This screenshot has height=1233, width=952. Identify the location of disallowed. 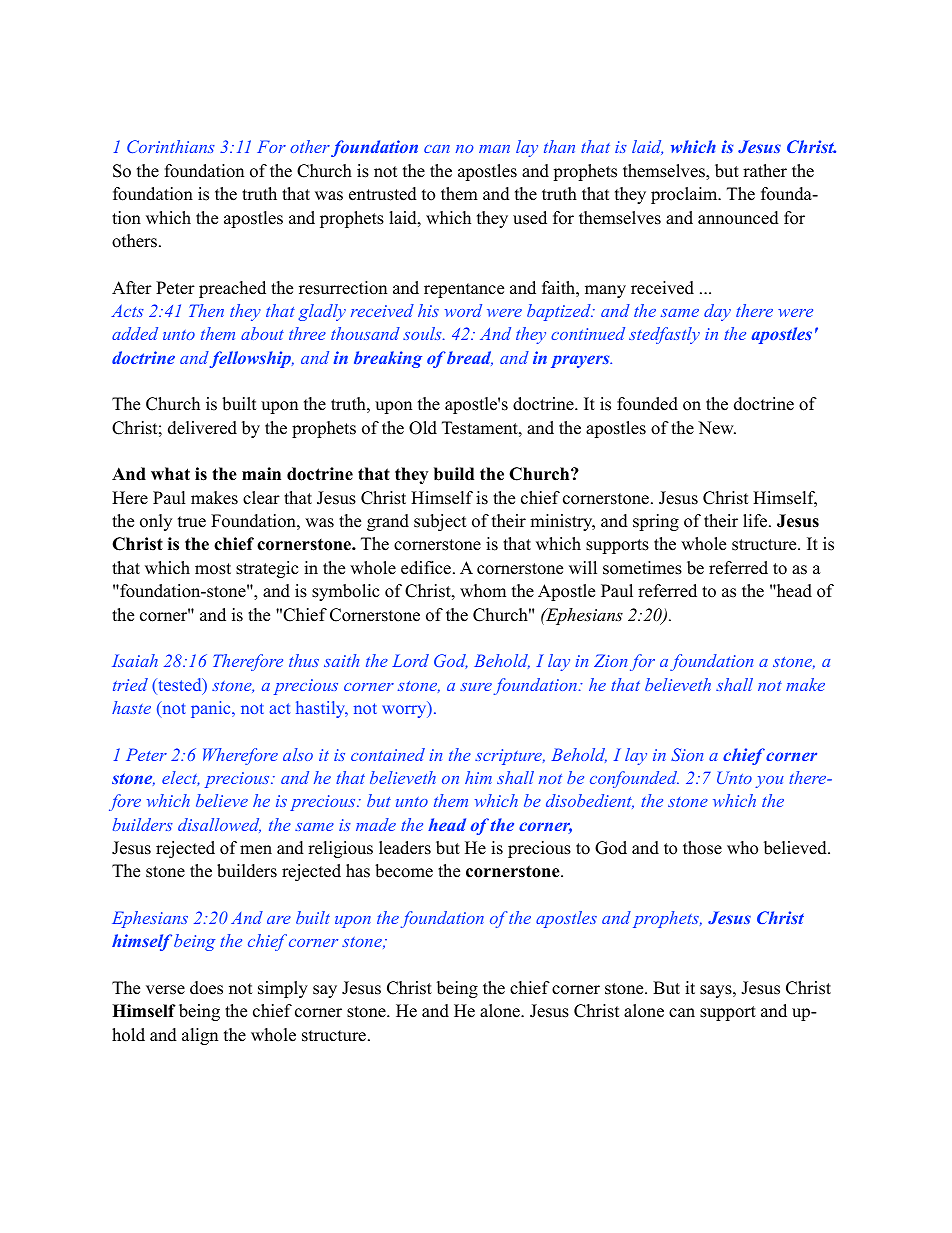
(219, 825).
